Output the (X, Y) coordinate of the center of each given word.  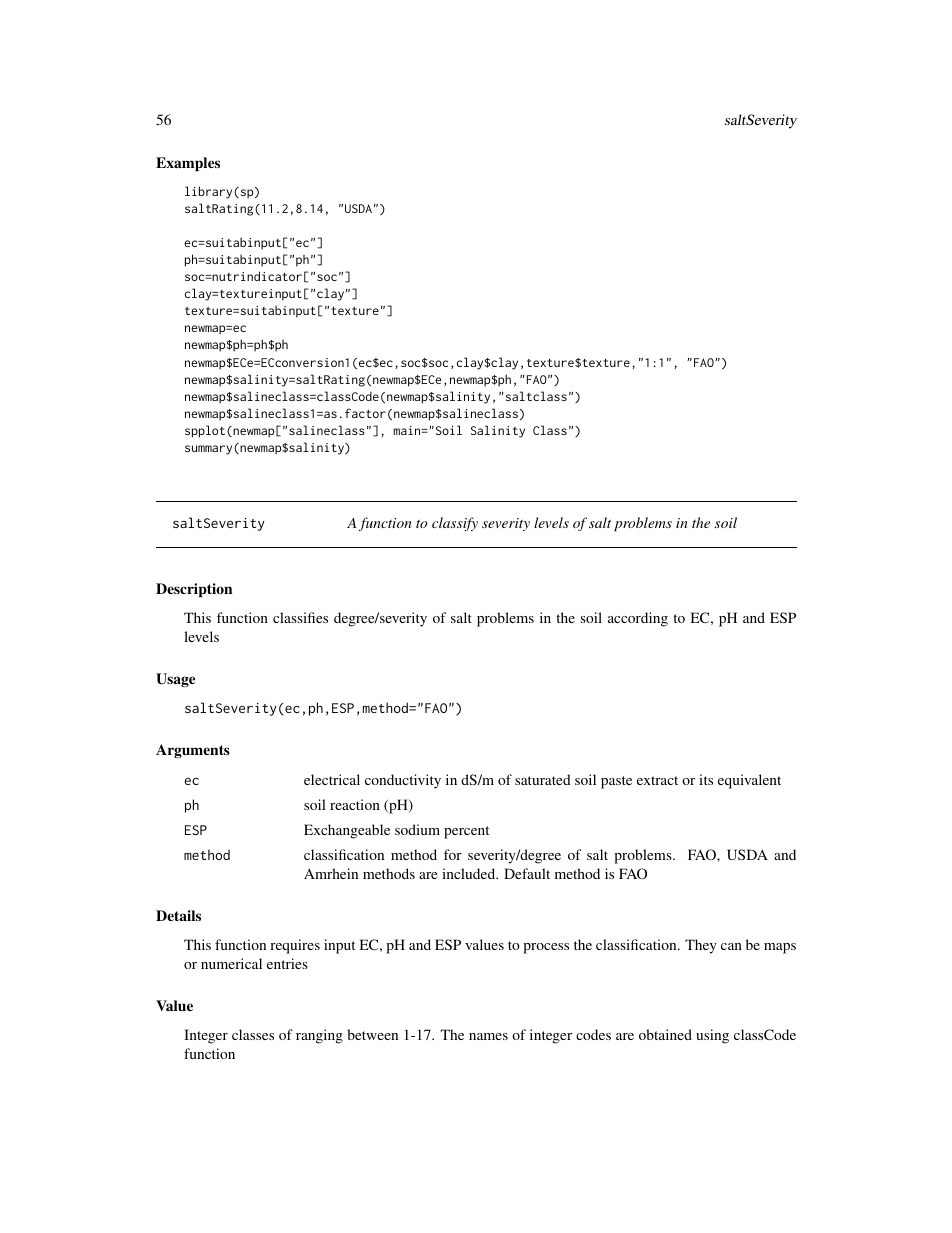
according (638, 619)
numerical (231, 963)
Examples (188, 164)
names (488, 1036)
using (712, 1036)
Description (194, 590)
